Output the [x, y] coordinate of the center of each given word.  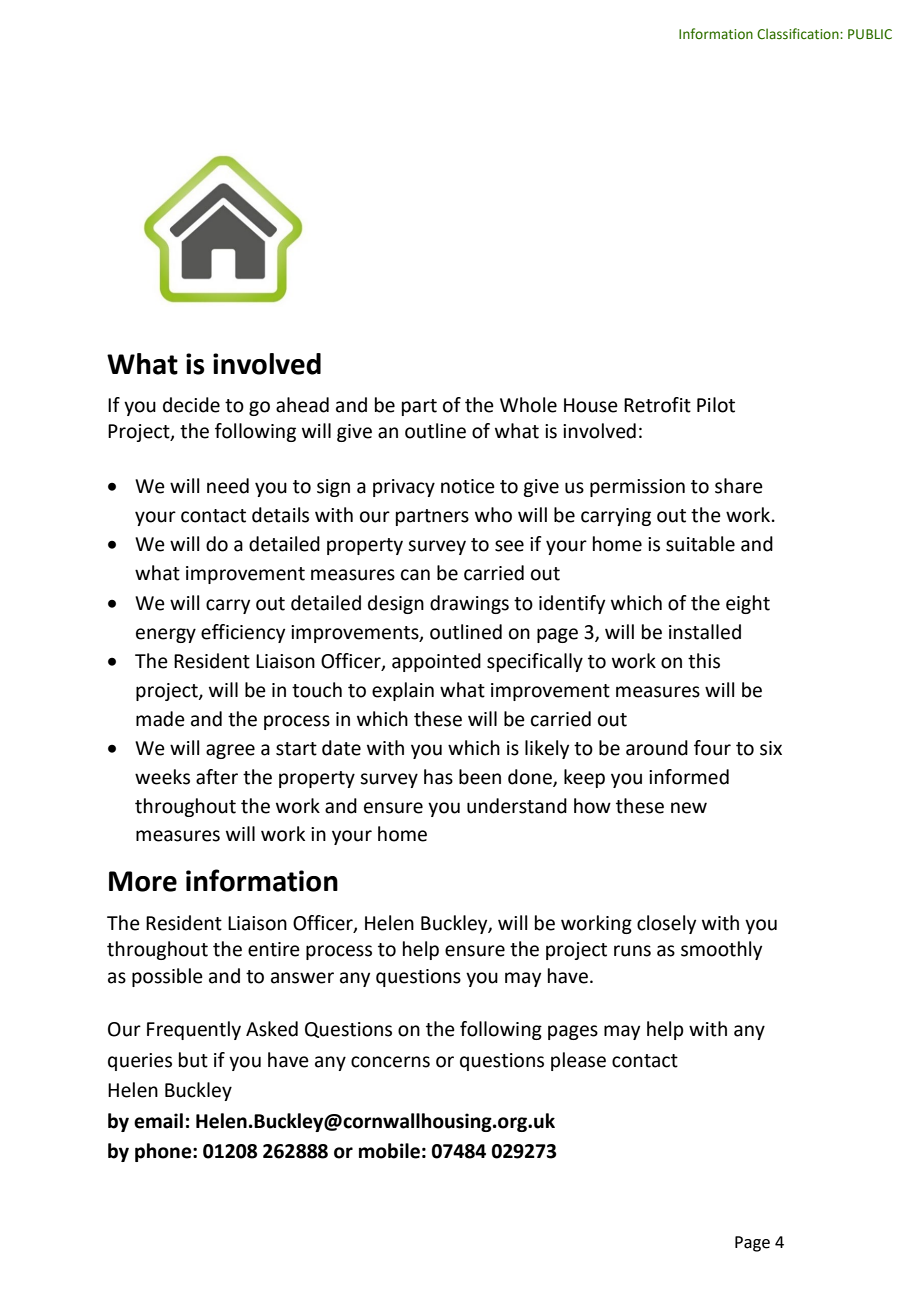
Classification [799, 33]
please [578, 1061]
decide [191, 405]
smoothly [721, 950]
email [158, 1121]
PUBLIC [870, 34]
